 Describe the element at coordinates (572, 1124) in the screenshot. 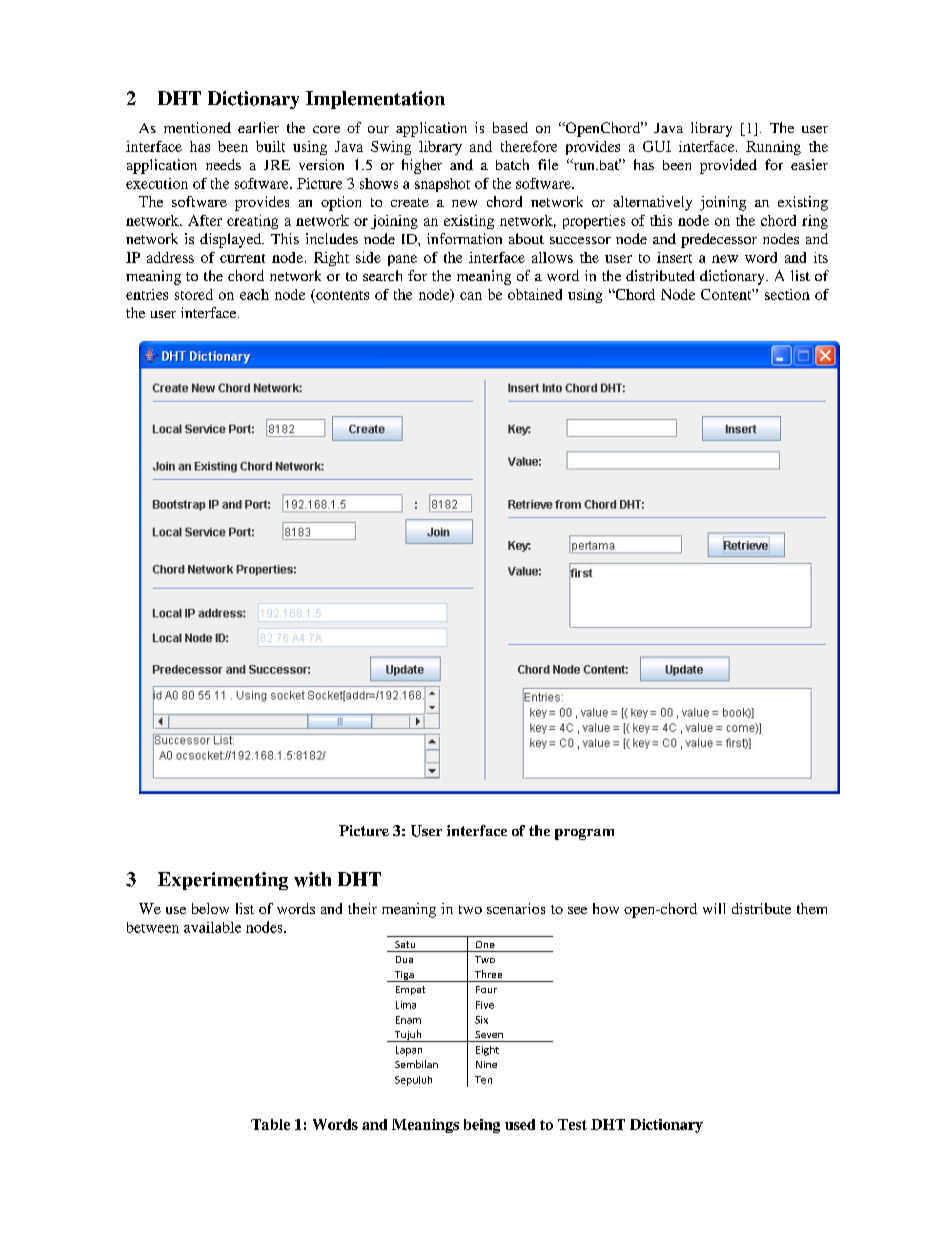

I see `Test` at that location.
